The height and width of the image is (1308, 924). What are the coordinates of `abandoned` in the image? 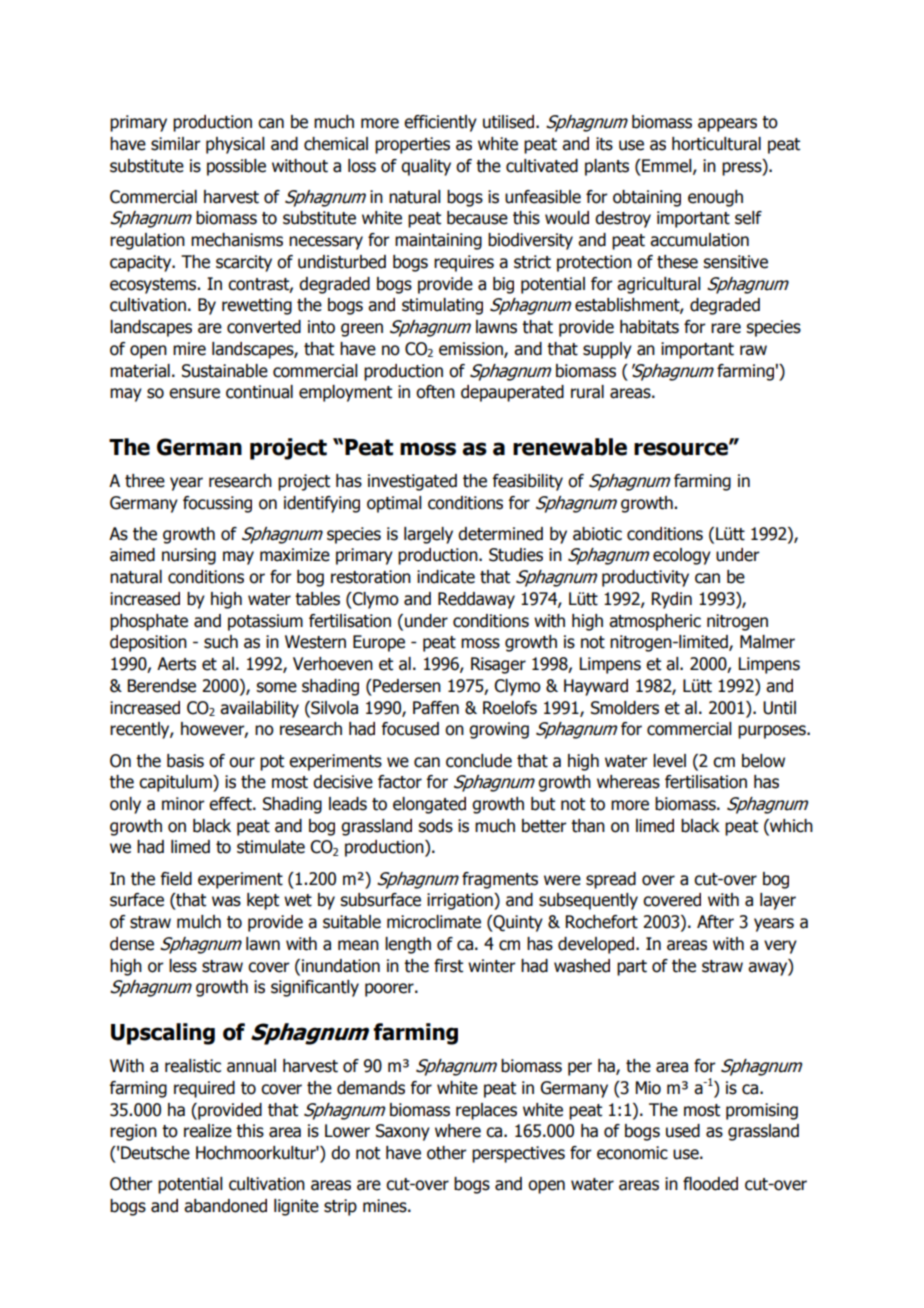 It's located at (225, 1206).
